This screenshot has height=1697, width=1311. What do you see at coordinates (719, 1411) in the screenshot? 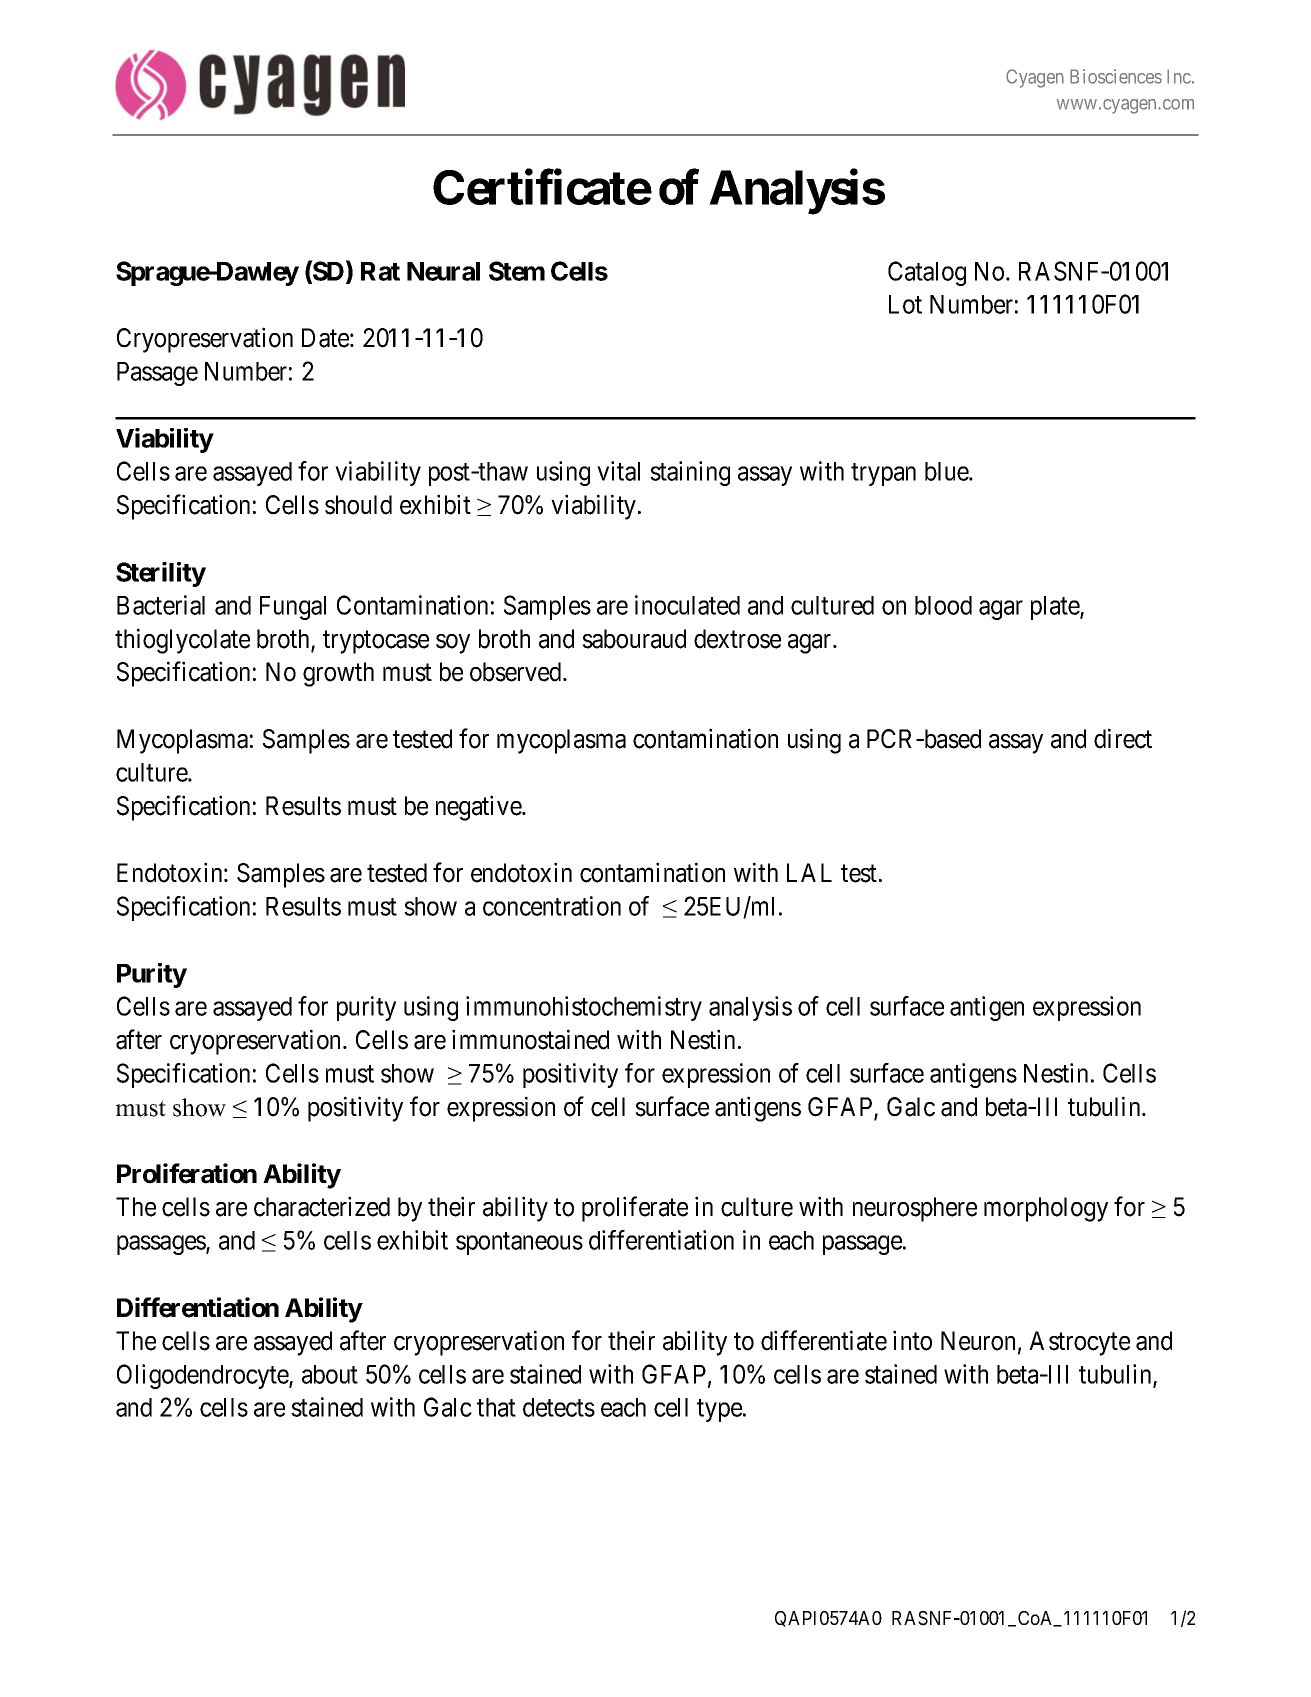
I see `type` at bounding box center [719, 1411].
